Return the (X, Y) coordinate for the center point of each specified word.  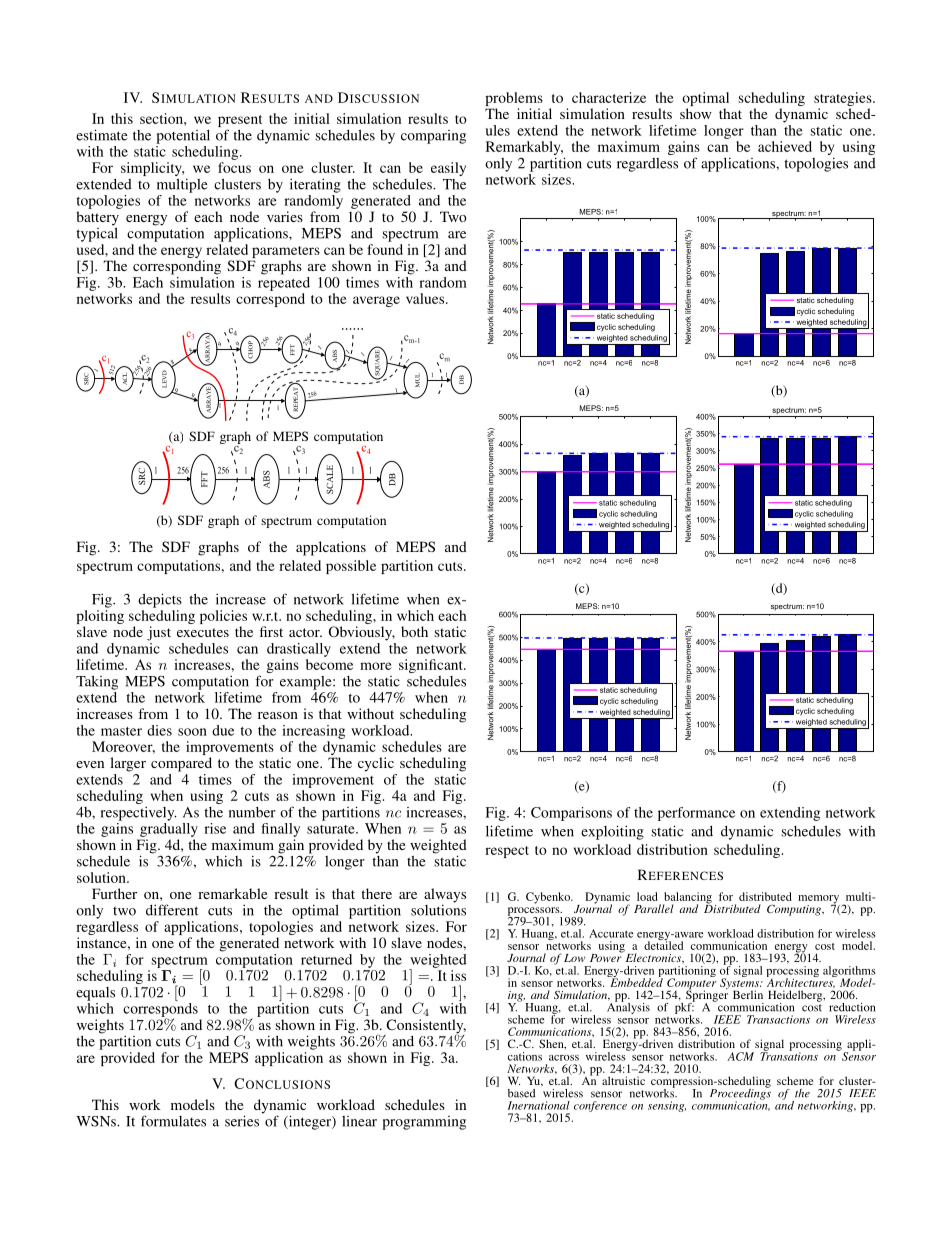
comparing (433, 137)
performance (696, 814)
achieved (785, 146)
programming (424, 1123)
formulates (173, 1121)
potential (183, 137)
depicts (160, 600)
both (414, 631)
